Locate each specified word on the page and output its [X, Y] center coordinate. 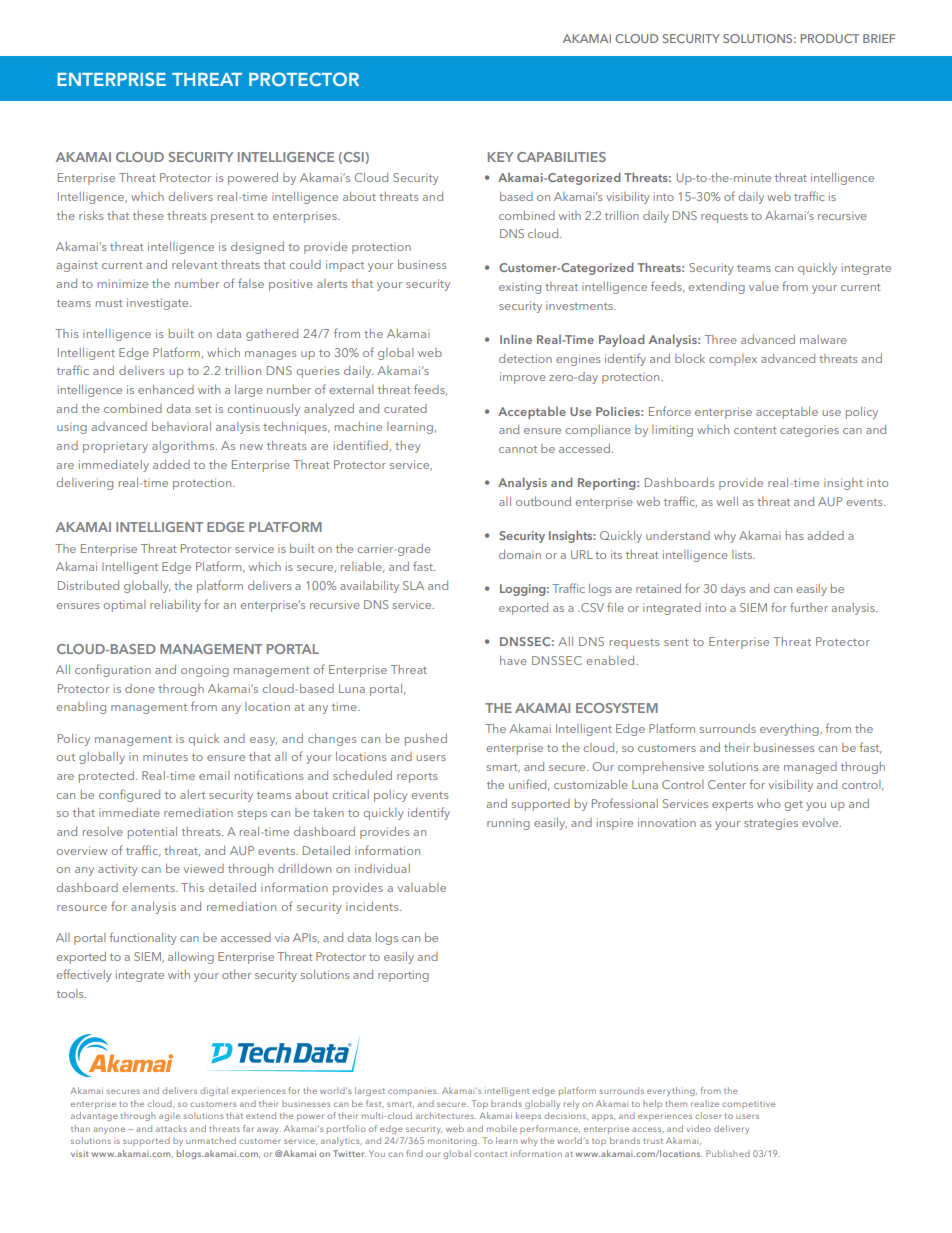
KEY [500, 157]
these [148, 215]
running [508, 824]
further [809, 607]
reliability [175, 606]
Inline [516, 339]
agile [169, 1116]
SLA [413, 585]
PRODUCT [830, 38]
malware [823, 339]
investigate [159, 304]
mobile [502, 1128]
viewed [204, 868]
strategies [771, 824]
